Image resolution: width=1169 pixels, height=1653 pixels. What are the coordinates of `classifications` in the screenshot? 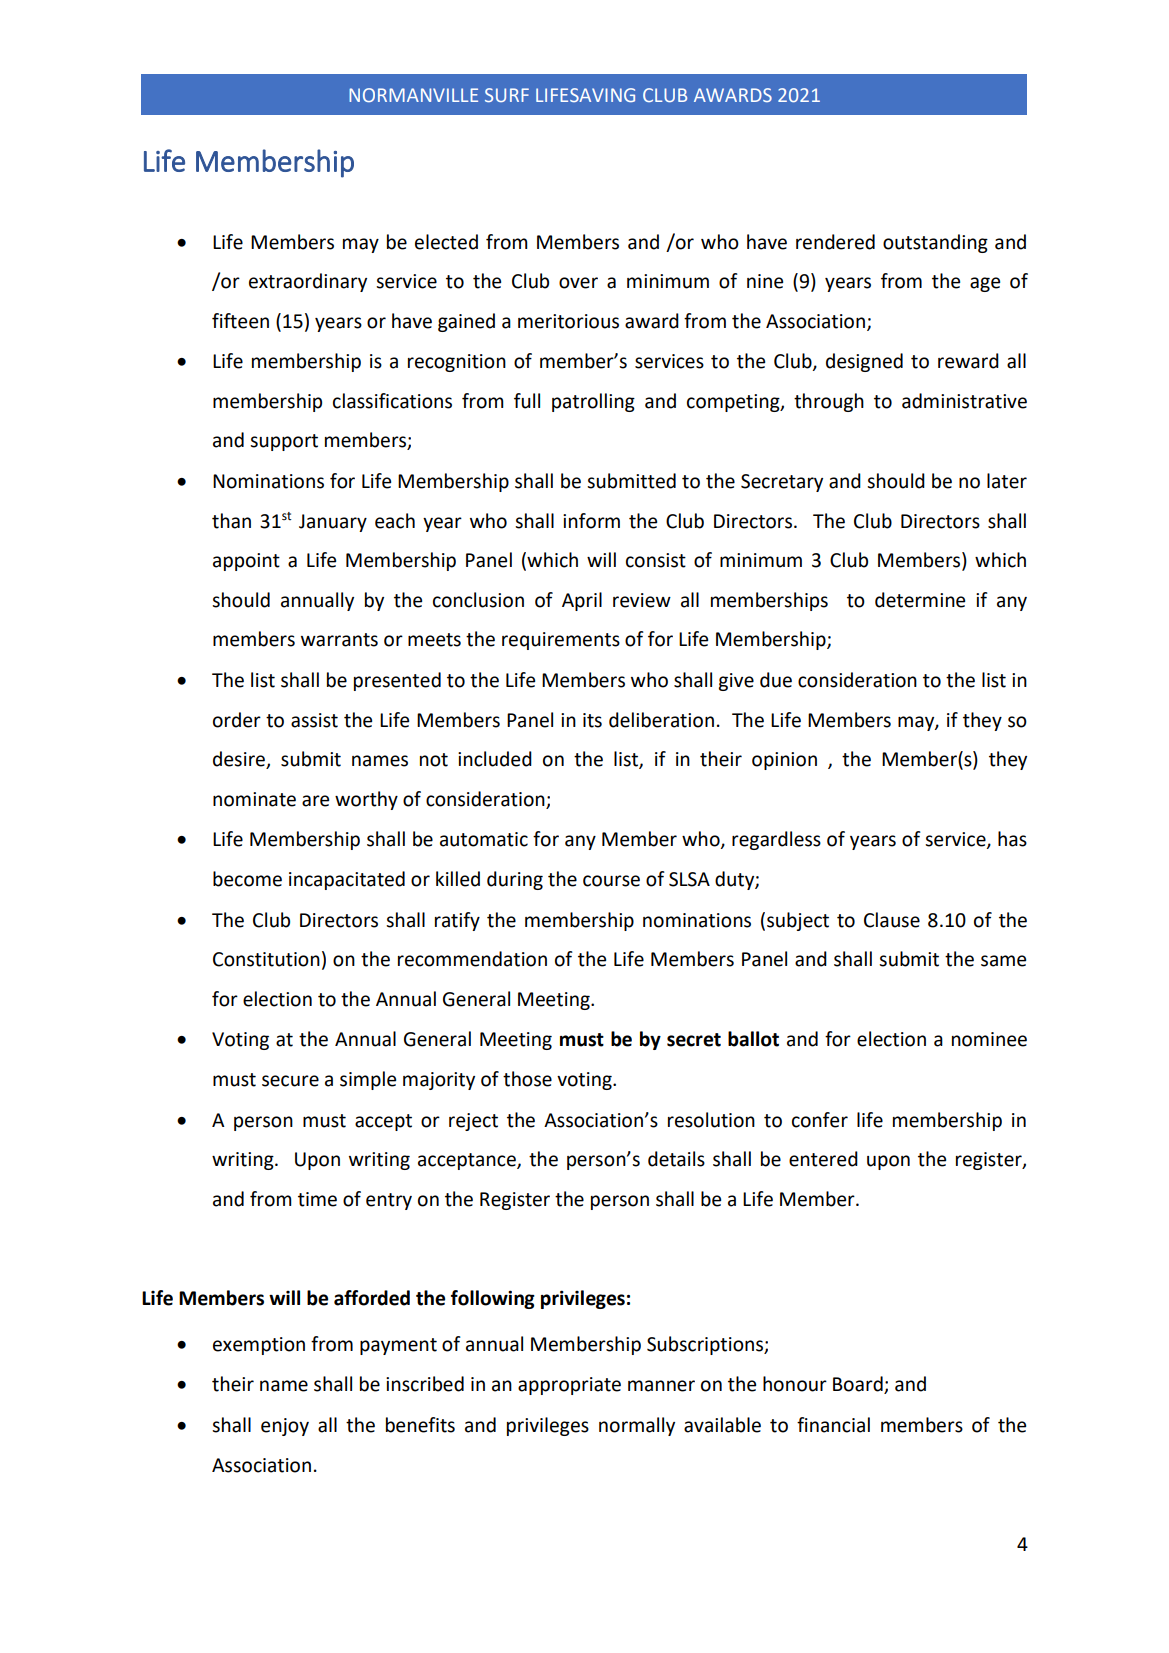 It's located at (392, 401).
